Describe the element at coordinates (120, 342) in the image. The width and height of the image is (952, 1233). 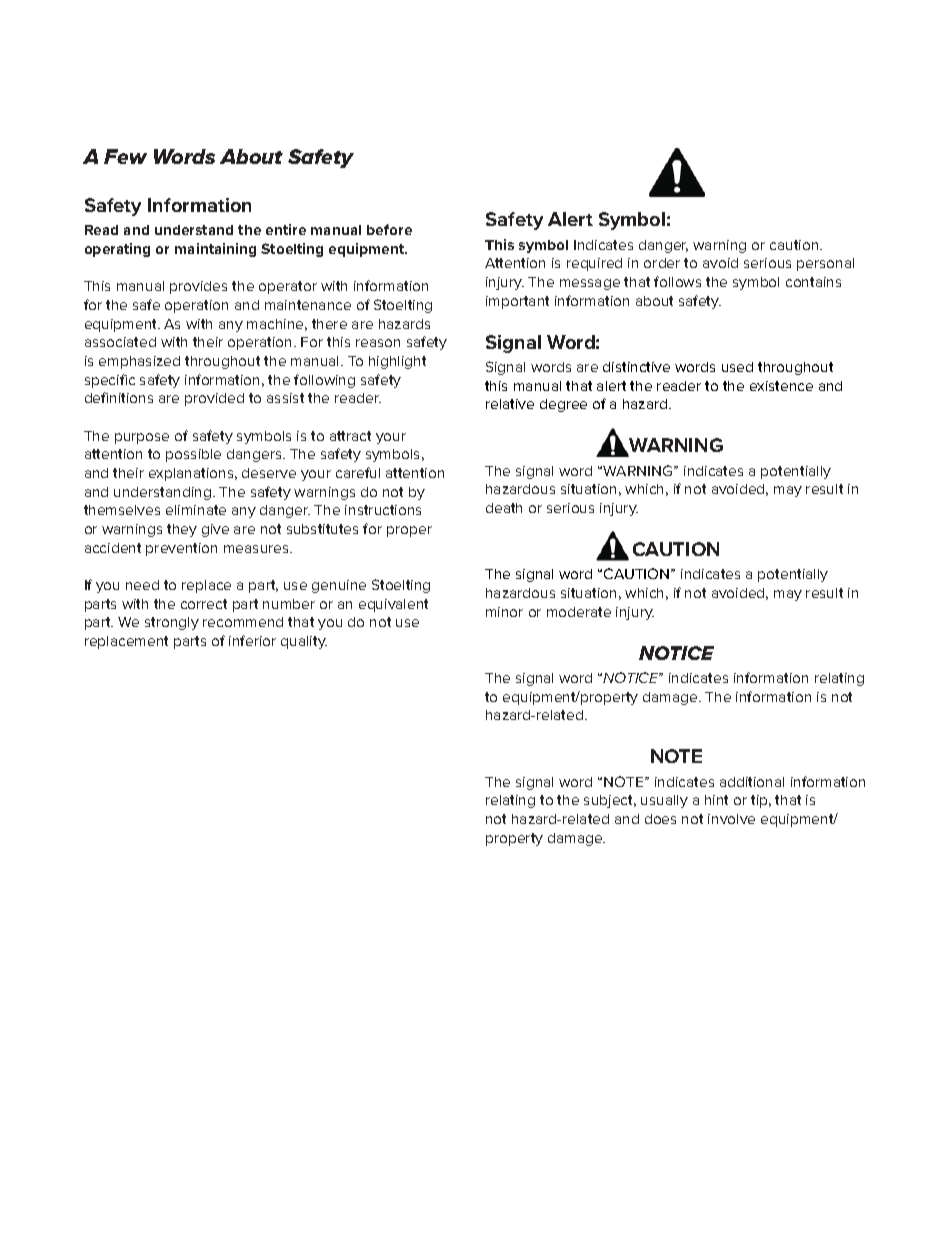
I see `associated` at that location.
